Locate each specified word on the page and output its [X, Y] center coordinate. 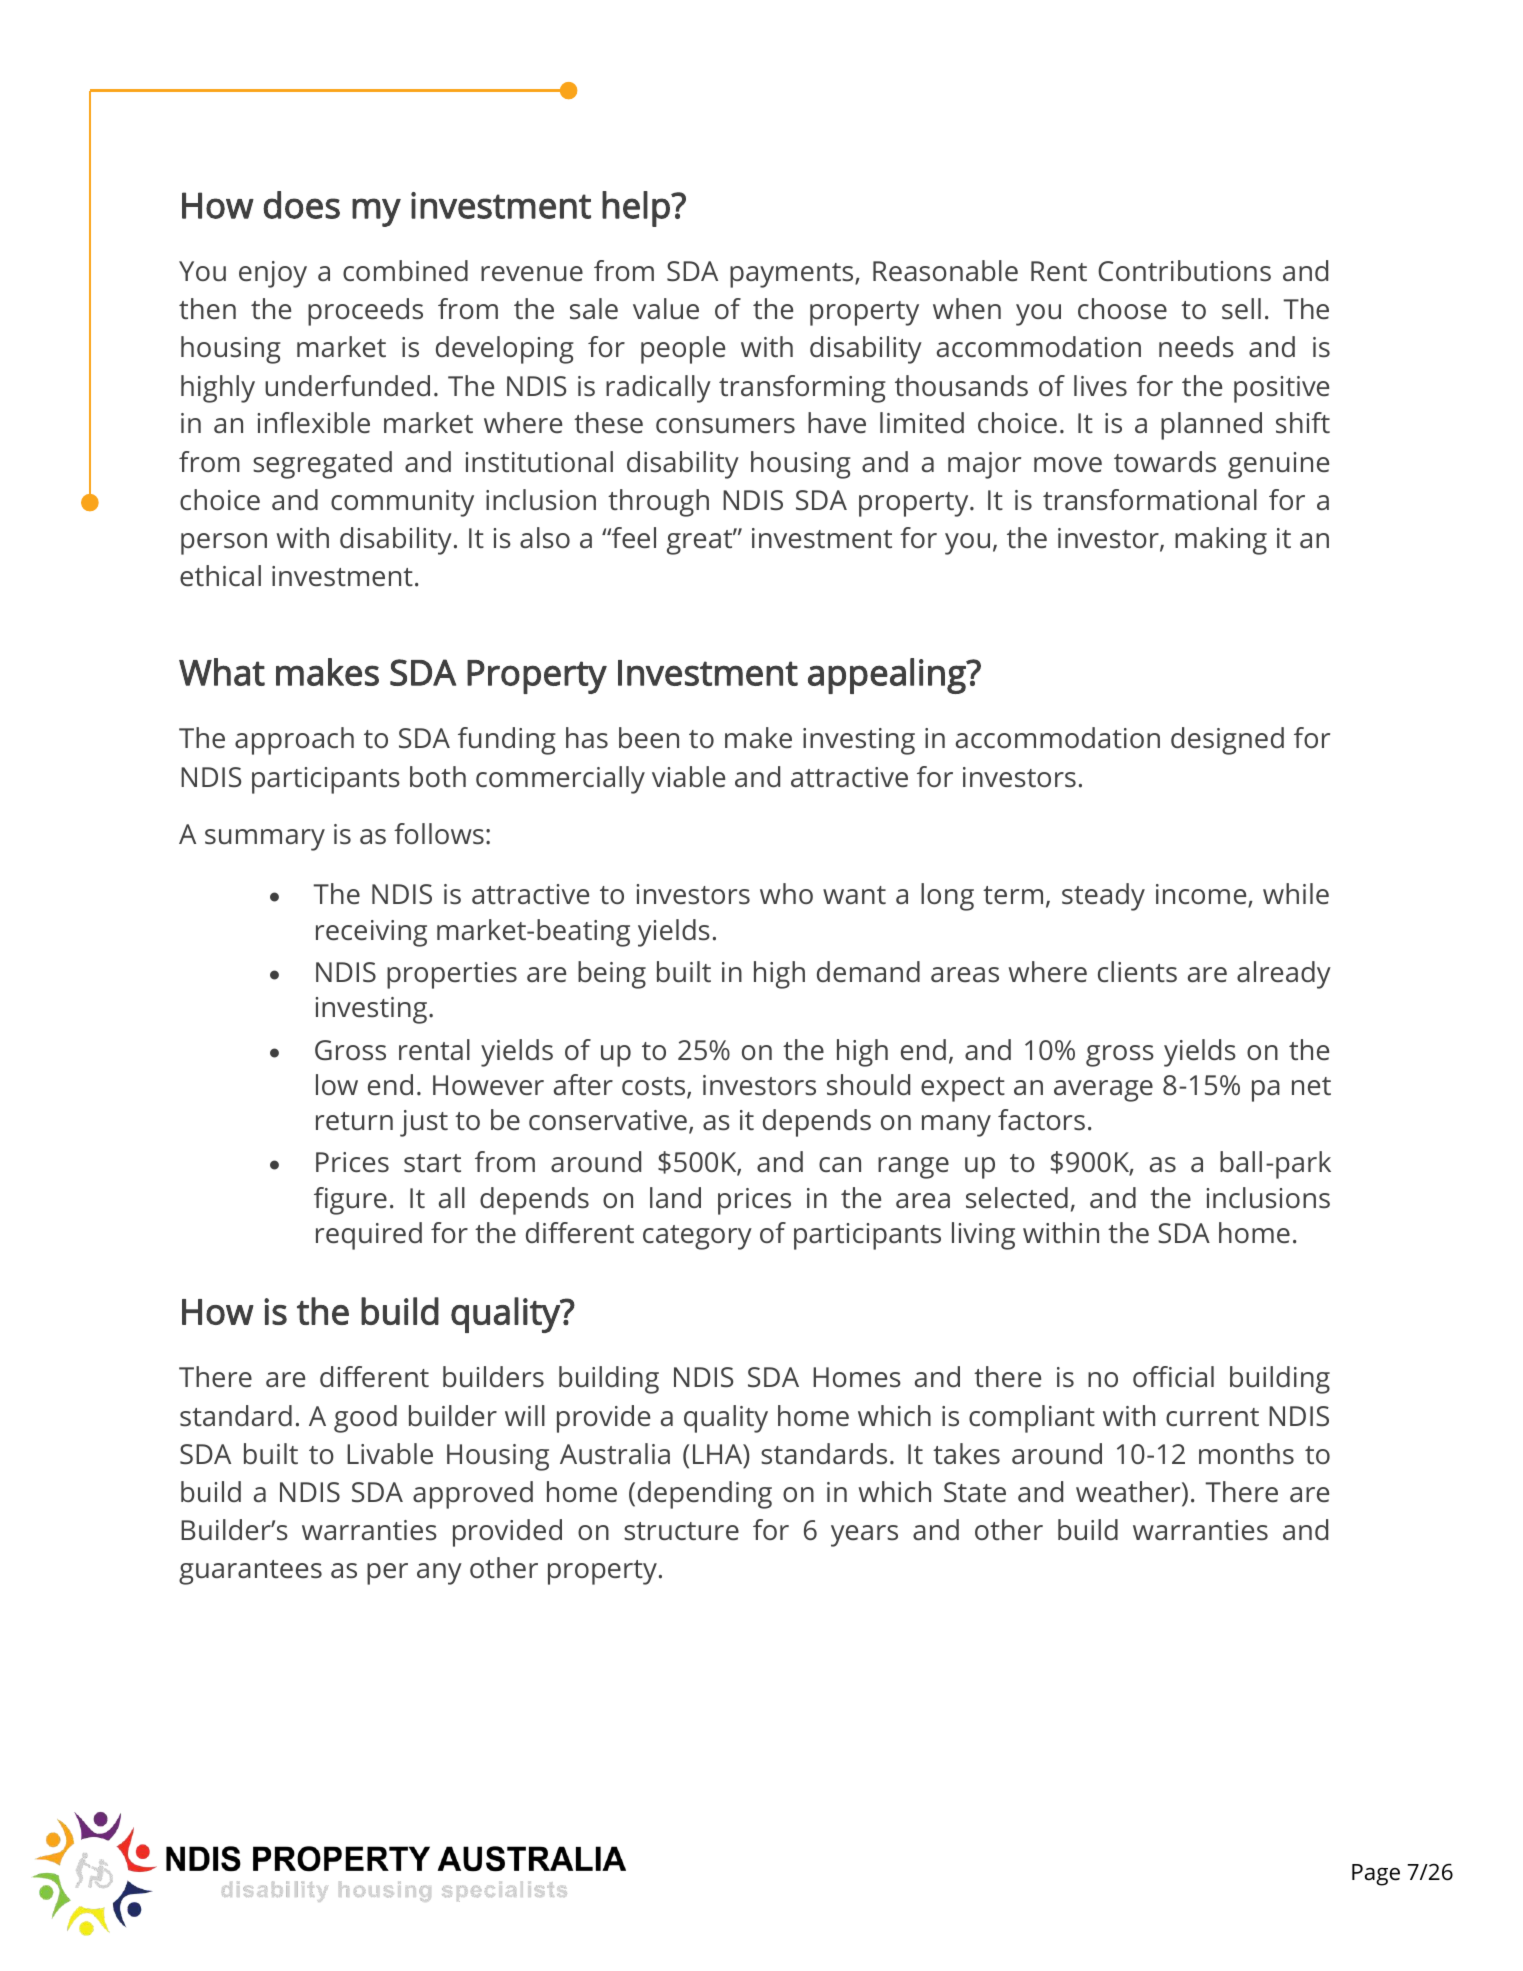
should [868, 1085]
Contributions [1184, 270]
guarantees [250, 1572]
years [864, 1536]
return [354, 1121]
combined [405, 270]
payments [793, 275]
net [1311, 1086]
